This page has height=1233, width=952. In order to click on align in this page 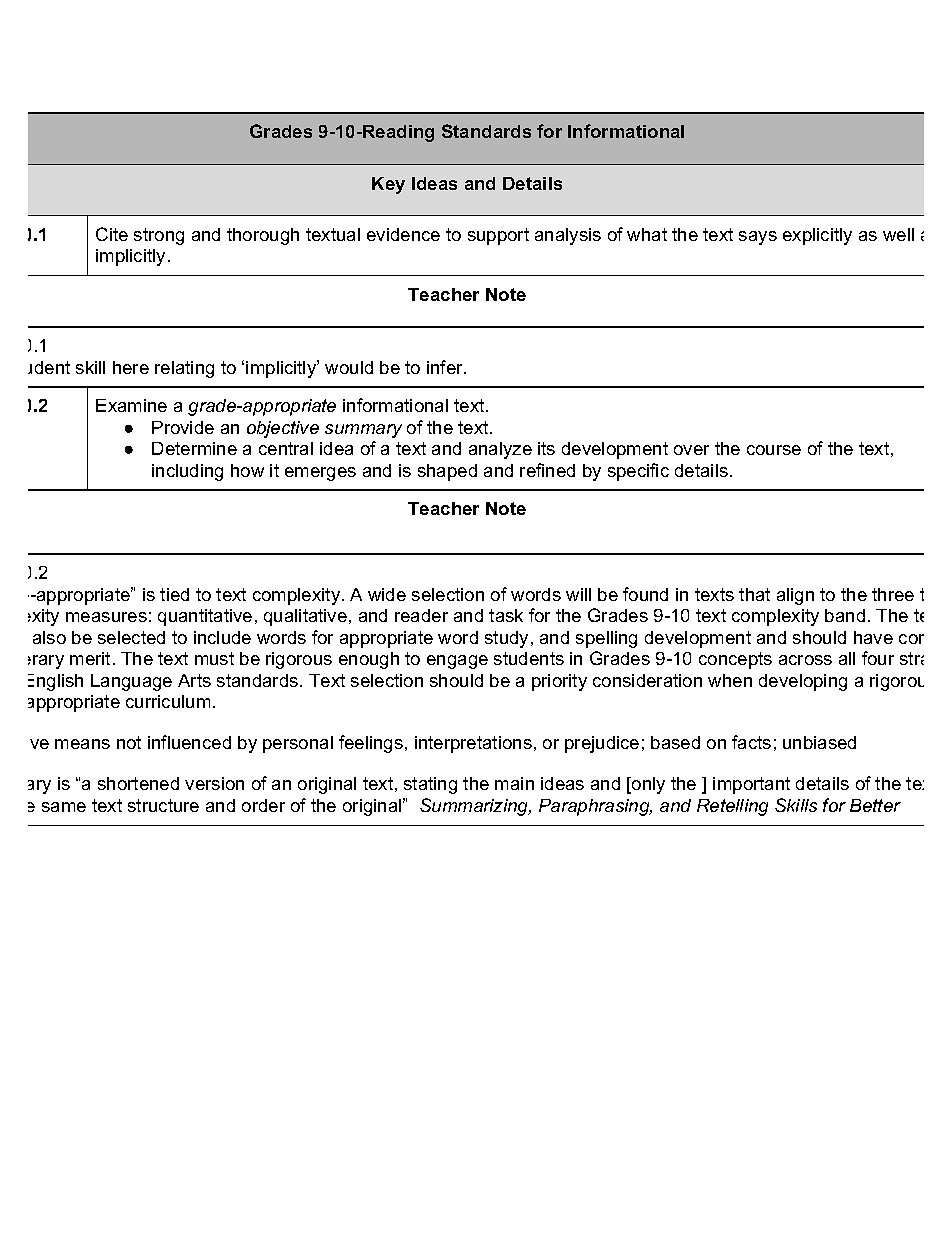, I will do `click(795, 596)`.
